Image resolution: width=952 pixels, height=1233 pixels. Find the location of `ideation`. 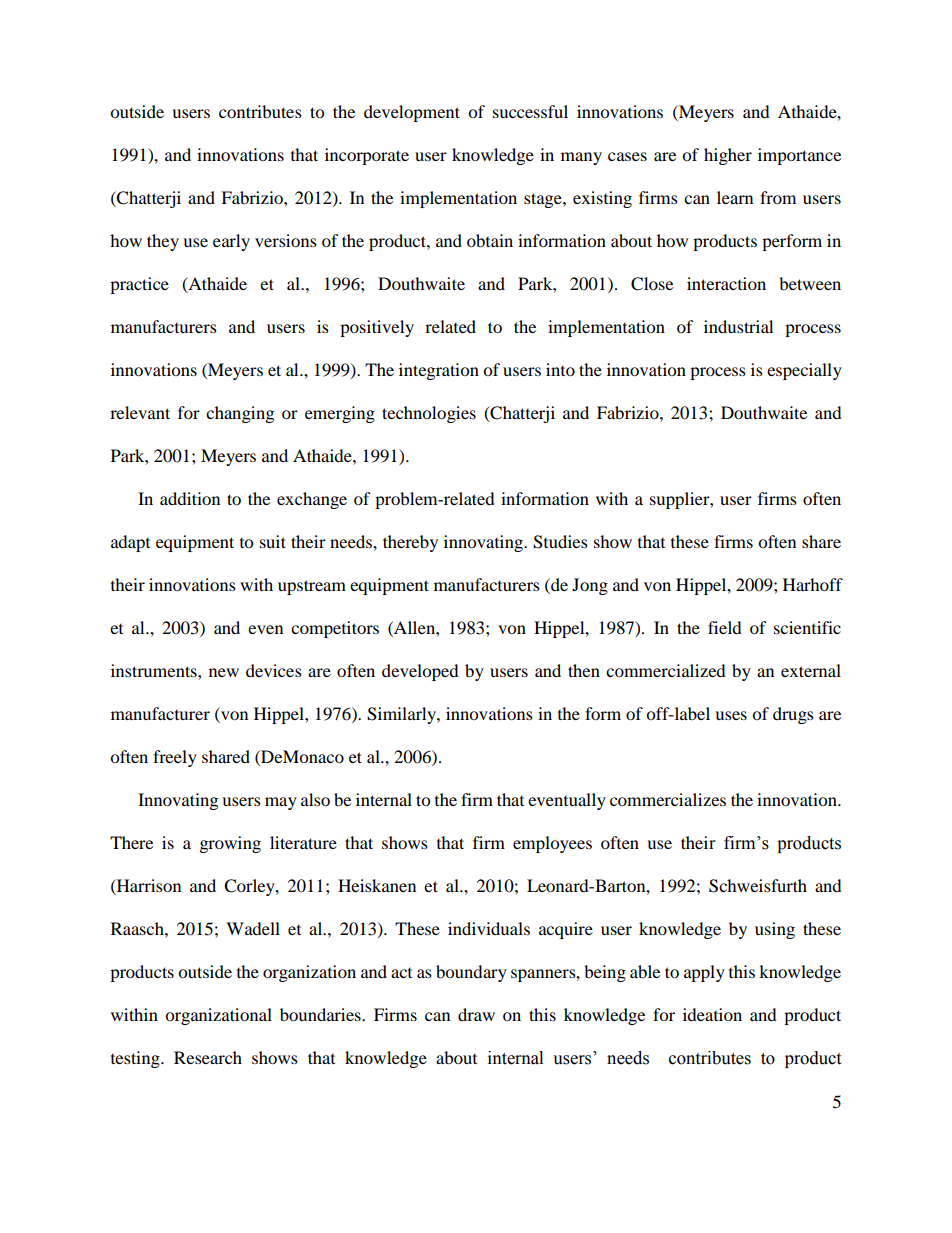

ideation is located at coordinates (712, 1014).
